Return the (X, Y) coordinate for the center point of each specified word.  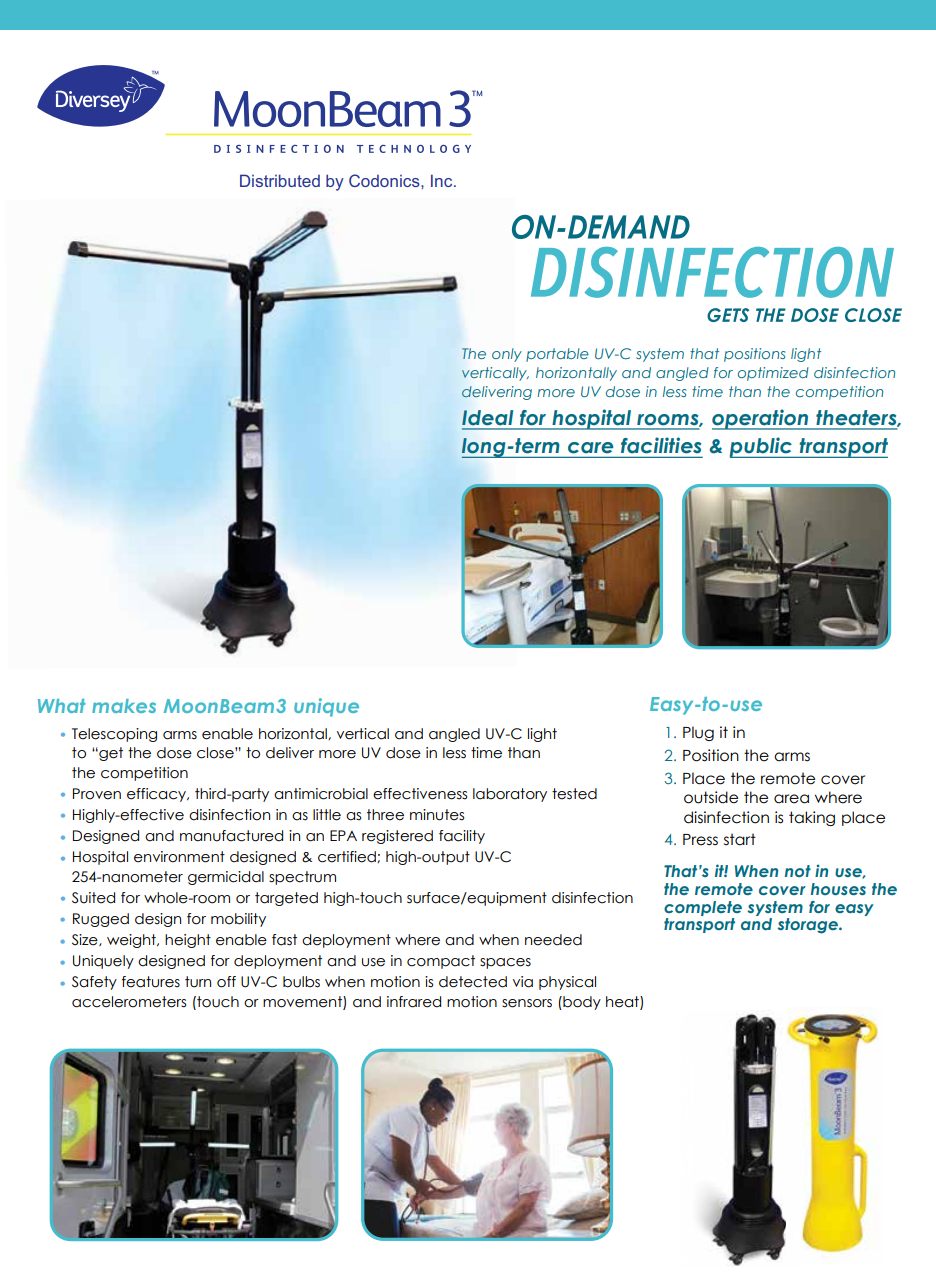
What (62, 706)
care (590, 447)
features (151, 982)
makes (124, 706)
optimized (773, 374)
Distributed (280, 180)
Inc (443, 180)
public (761, 447)
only (507, 355)
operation (761, 419)
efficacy (157, 795)
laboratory (510, 795)
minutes (437, 815)
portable (557, 355)
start (740, 839)
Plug (698, 733)
